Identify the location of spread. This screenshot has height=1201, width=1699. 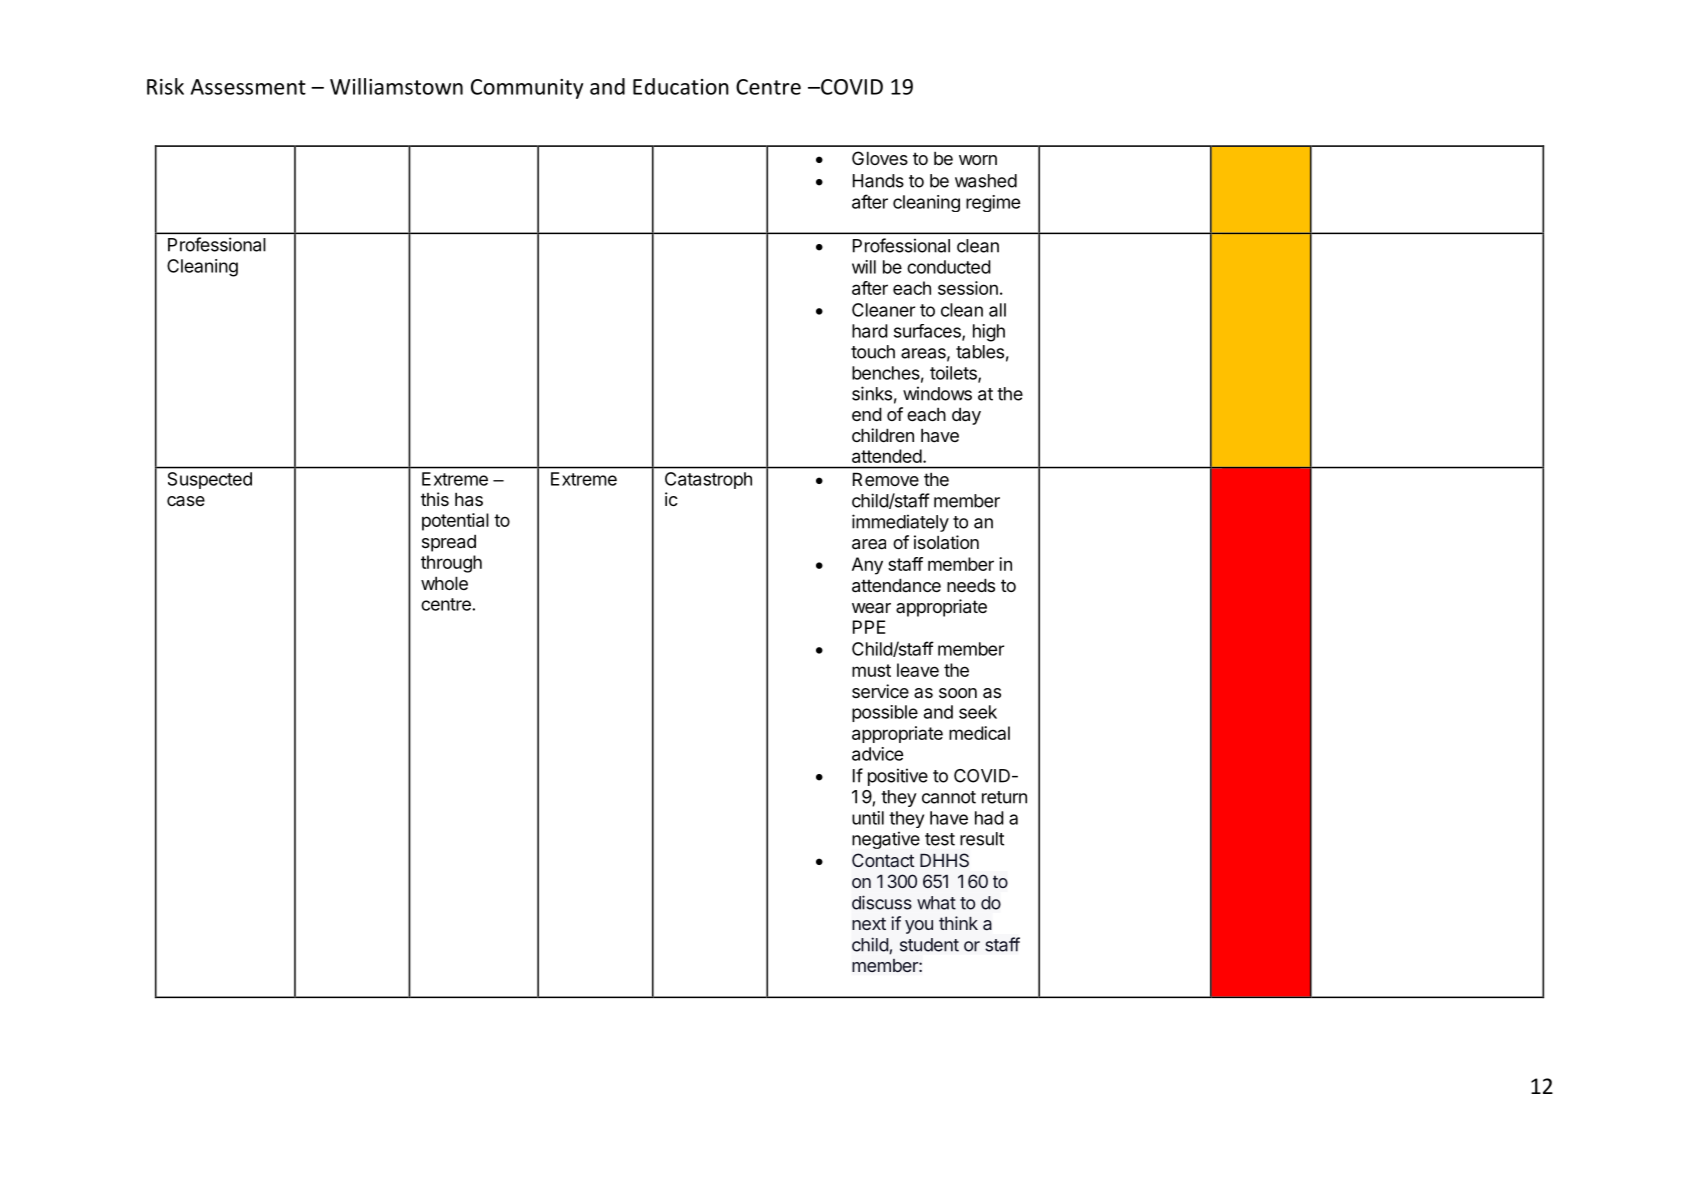
(449, 543).
